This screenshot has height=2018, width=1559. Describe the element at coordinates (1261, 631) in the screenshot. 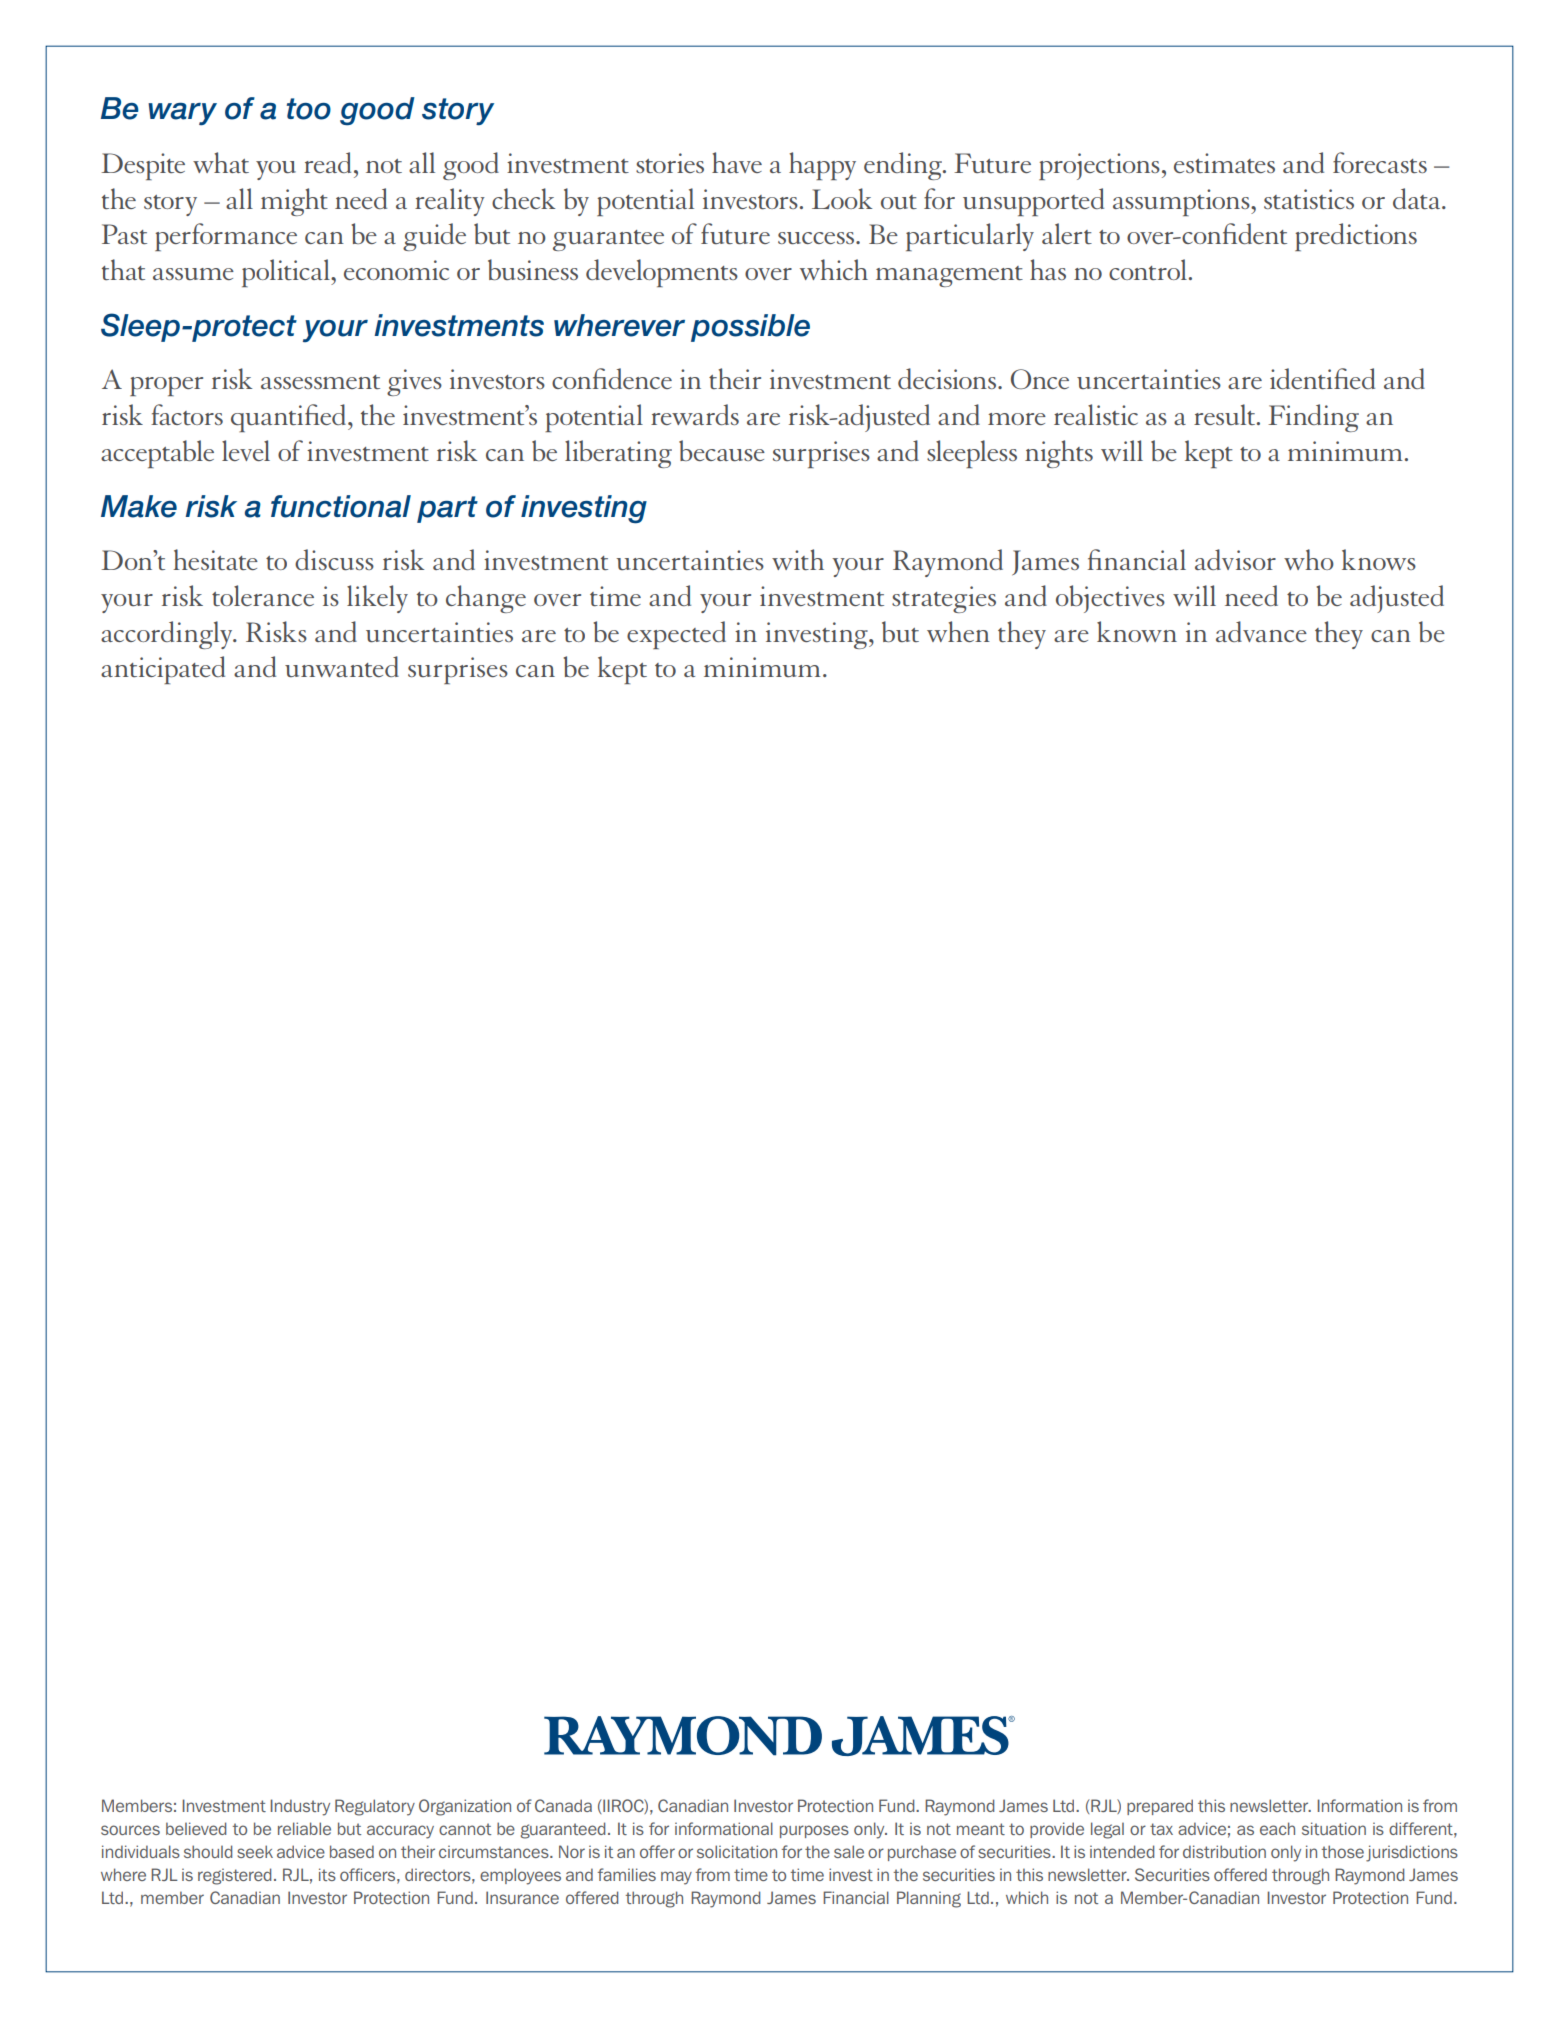

I see `advance` at that location.
